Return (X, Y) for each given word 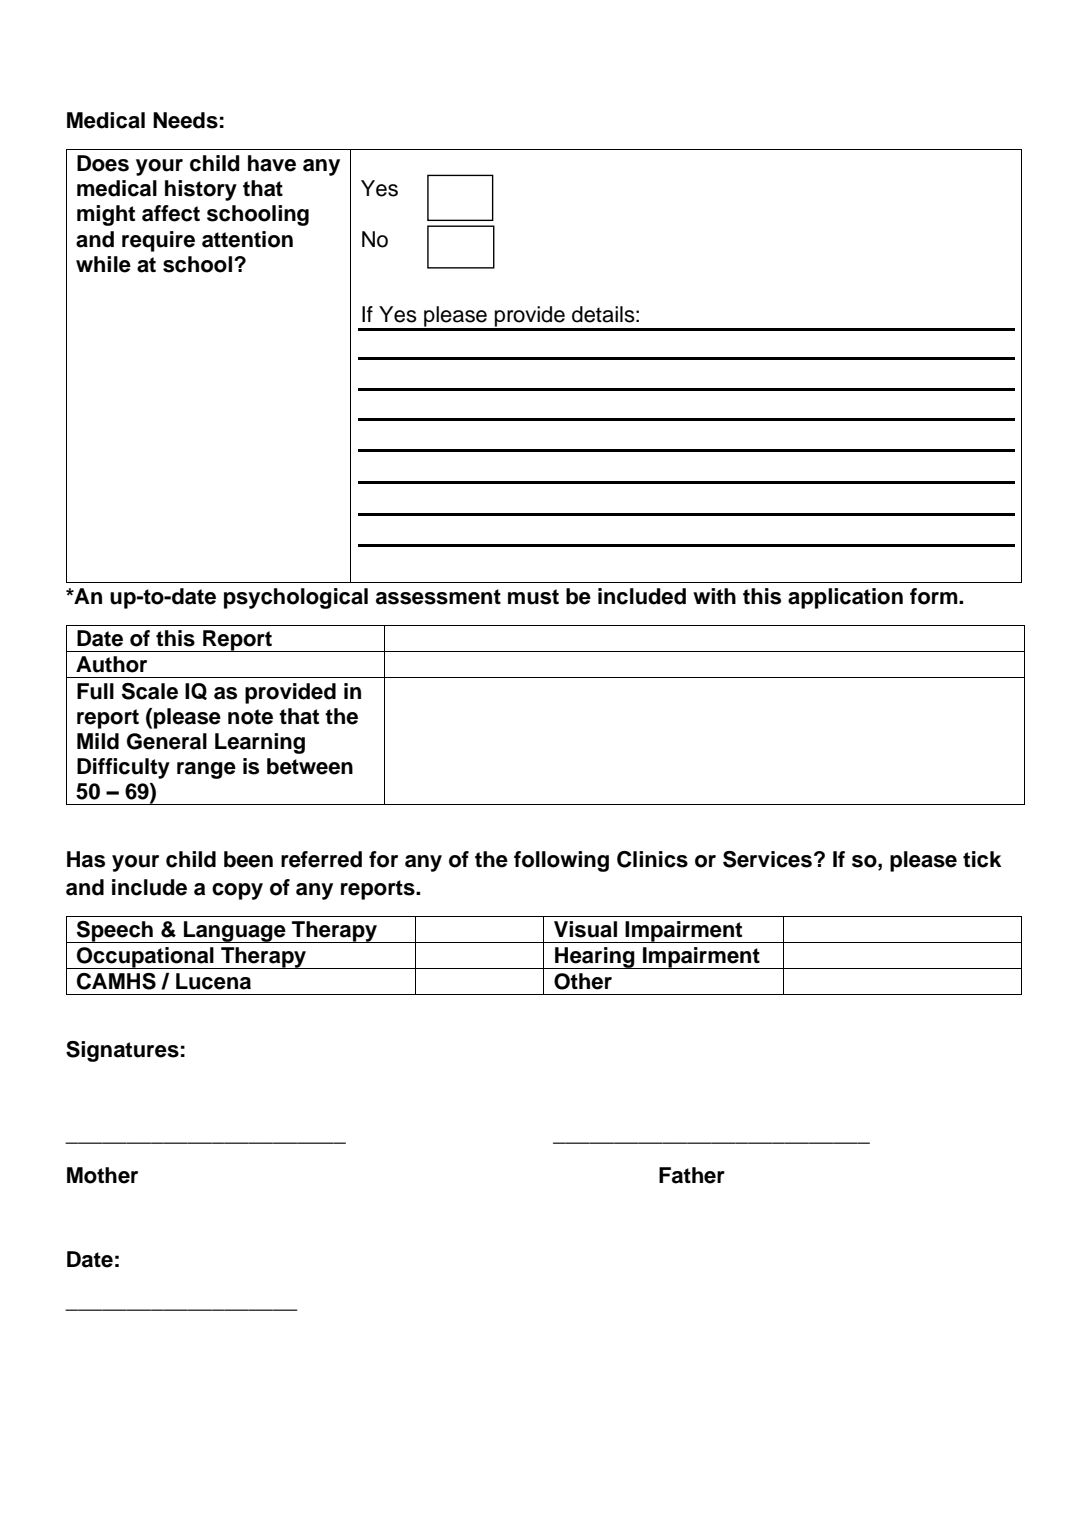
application (845, 598)
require (158, 241)
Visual (585, 929)
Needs (185, 120)
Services (767, 859)
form (935, 596)
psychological (296, 598)
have (272, 163)
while (103, 264)
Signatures (122, 1051)
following (561, 861)
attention (247, 239)
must (533, 597)
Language (235, 932)
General (167, 741)
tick (982, 859)
